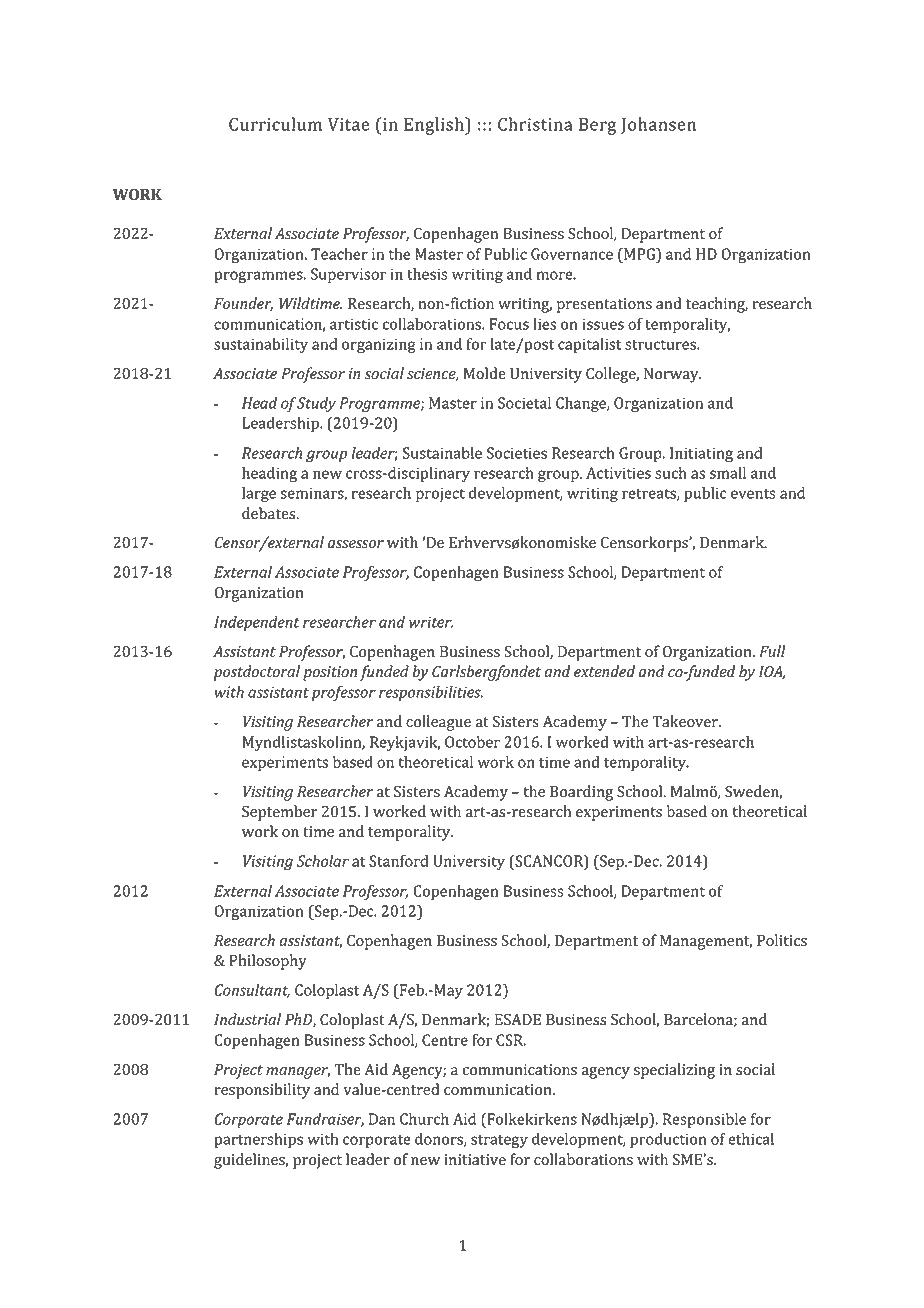  I want to click on writer, so click(431, 622).
